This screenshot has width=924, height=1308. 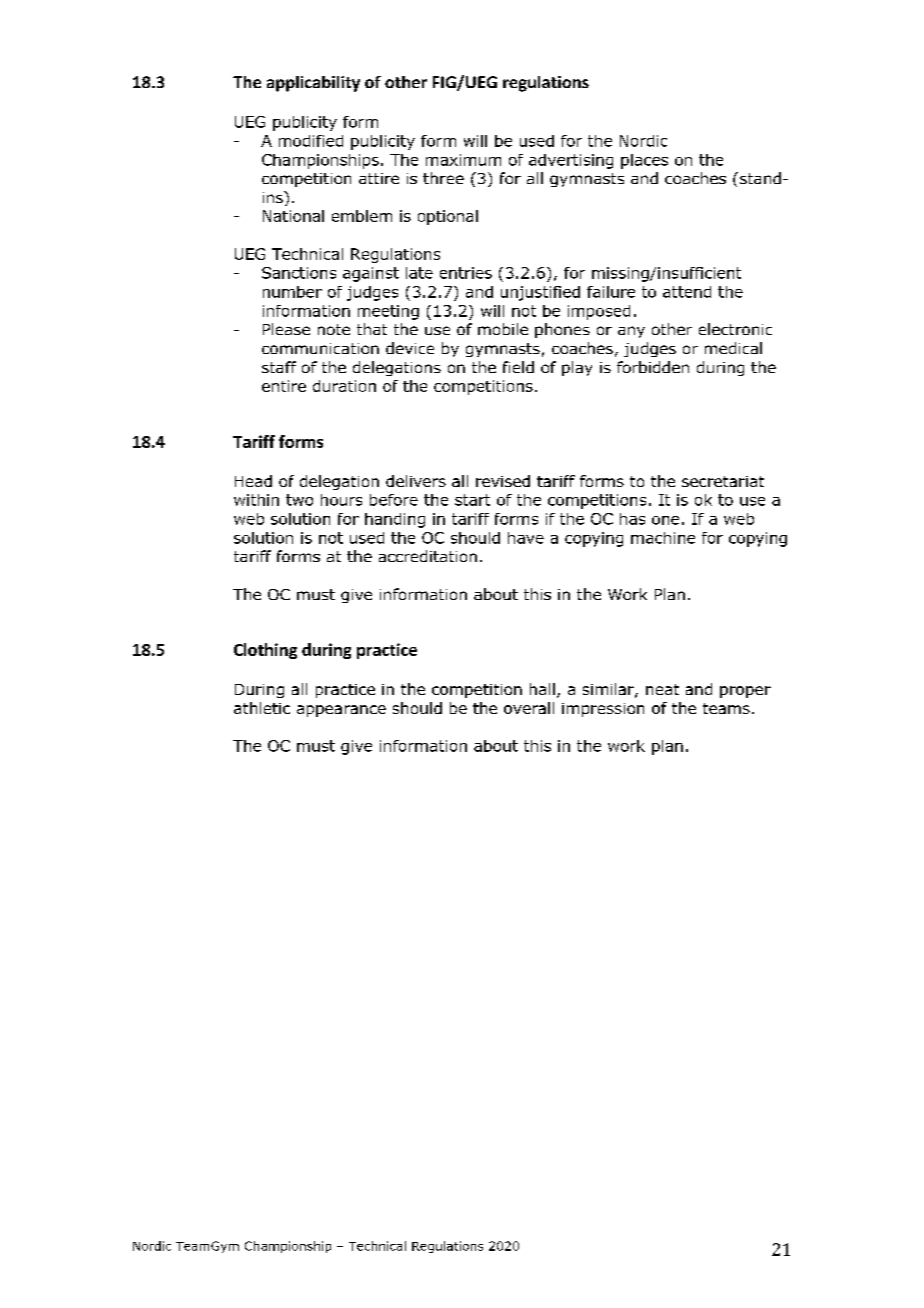 I want to click on machine, so click(x=663, y=538).
